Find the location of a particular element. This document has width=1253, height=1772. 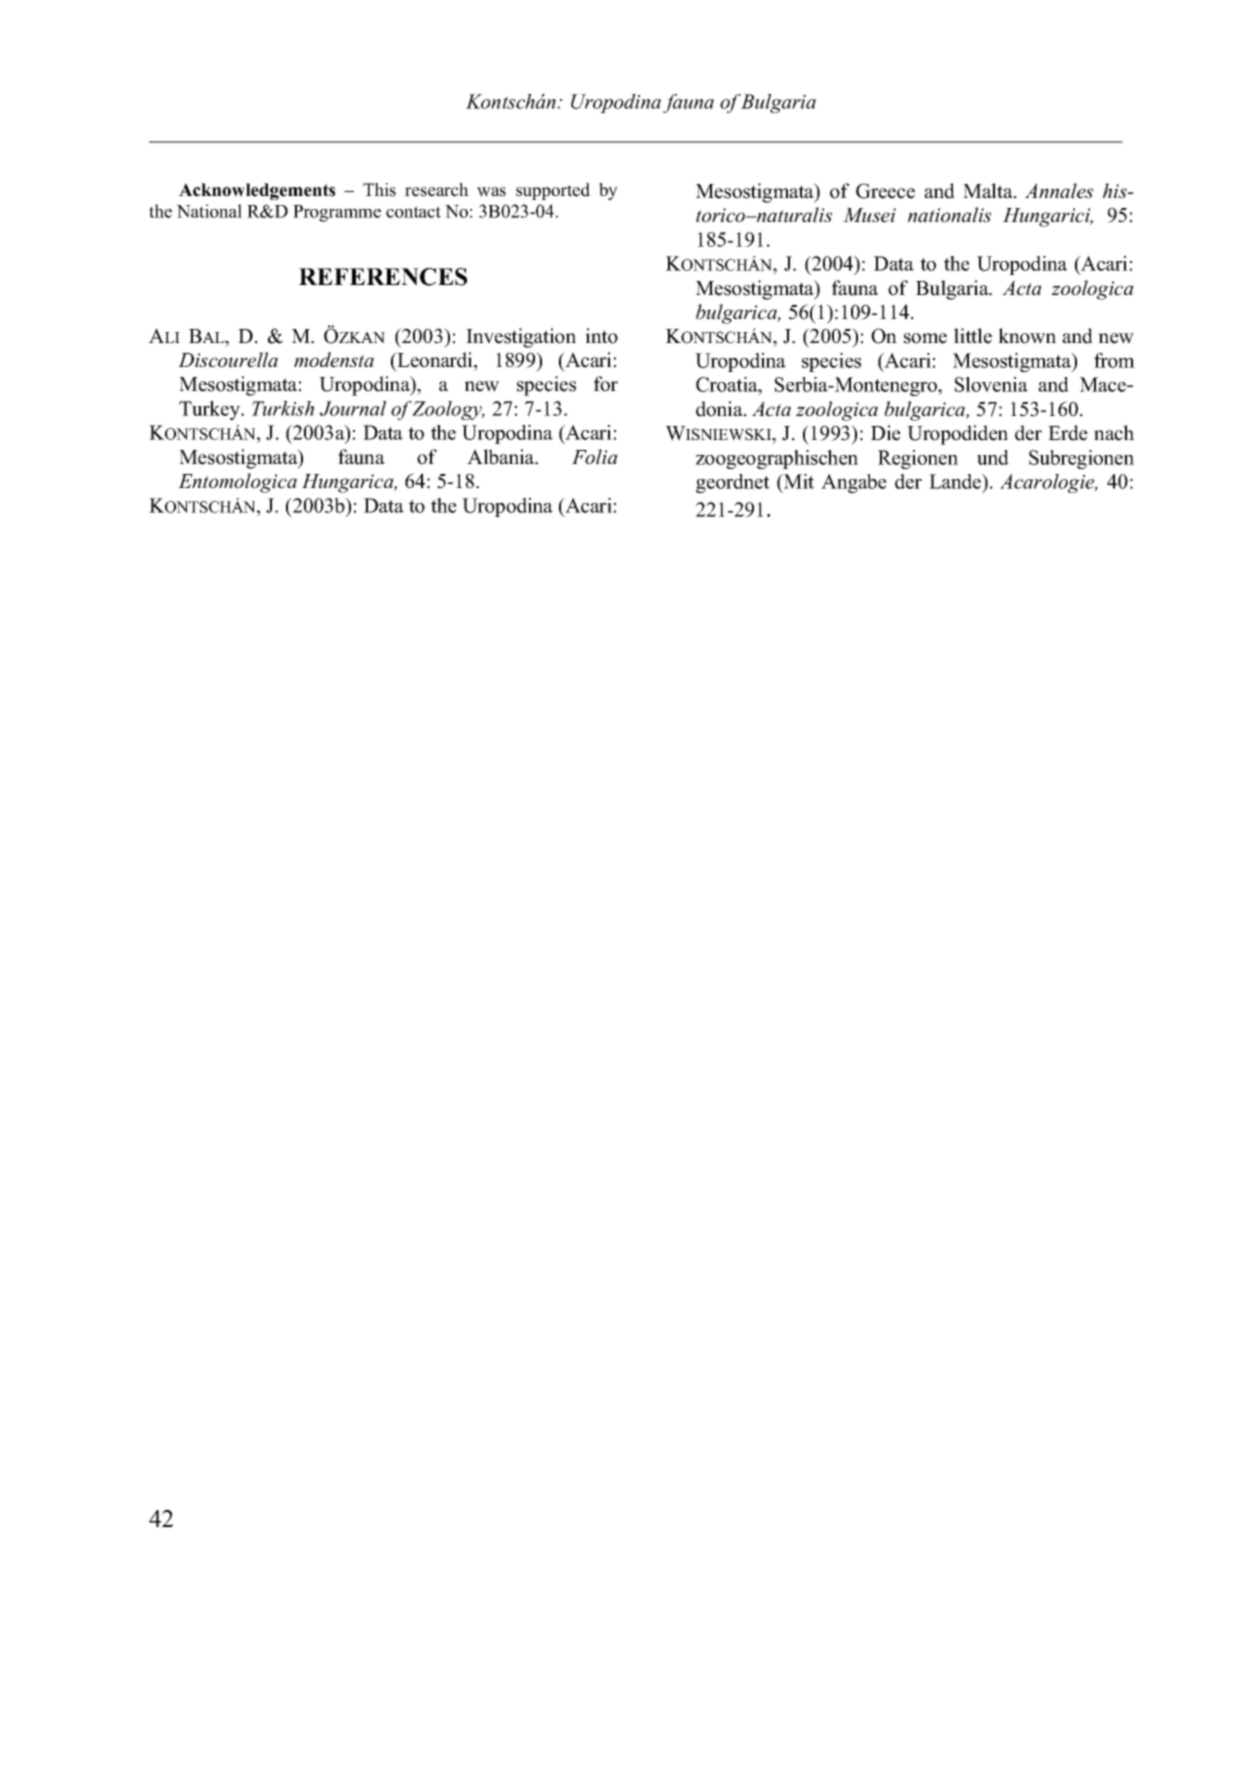

Acknowledgements is located at coordinates (257, 191).
